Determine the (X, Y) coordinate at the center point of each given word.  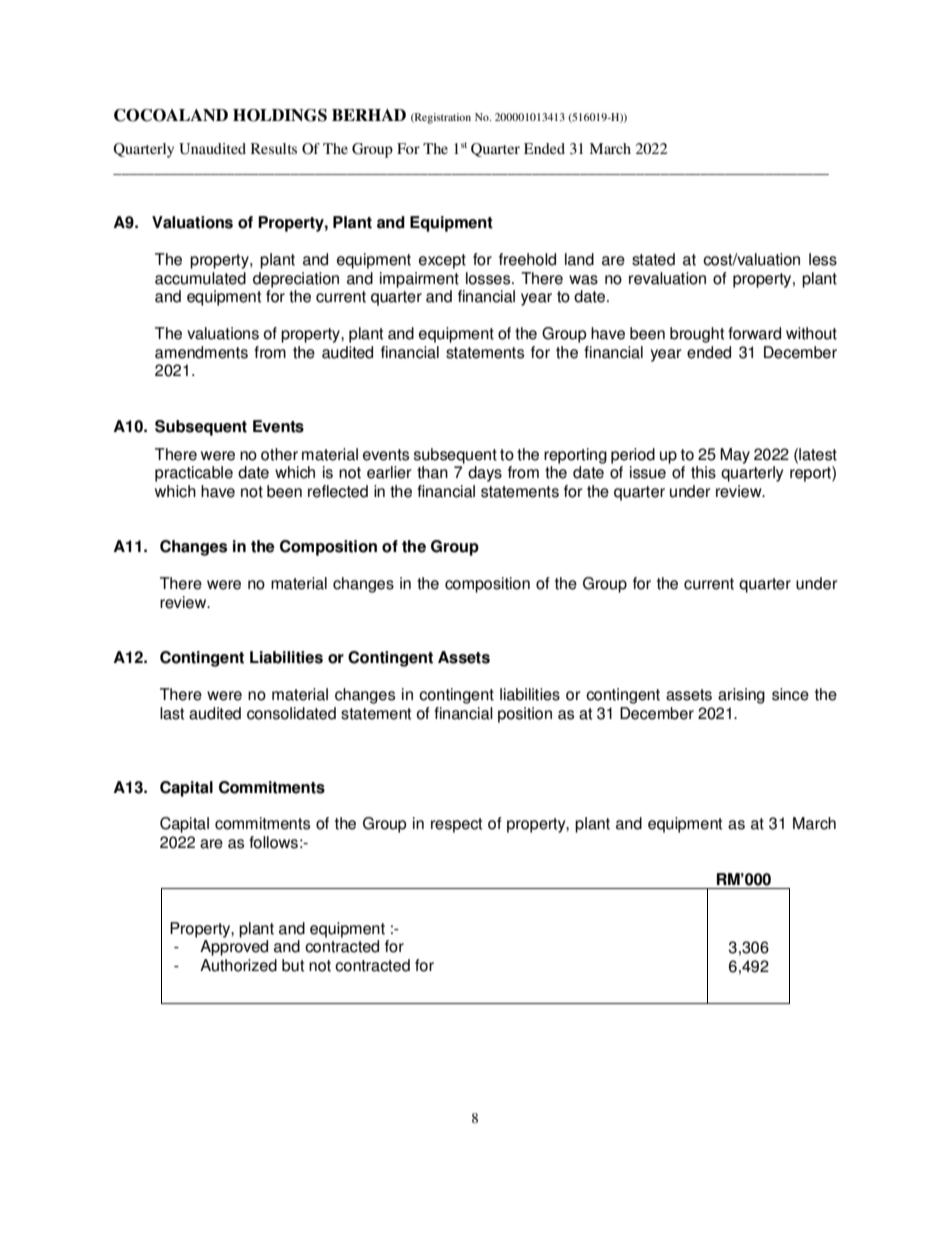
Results (274, 148)
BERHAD (369, 115)
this (703, 472)
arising (741, 696)
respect (456, 825)
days (485, 474)
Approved (234, 948)
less (823, 259)
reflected (338, 491)
